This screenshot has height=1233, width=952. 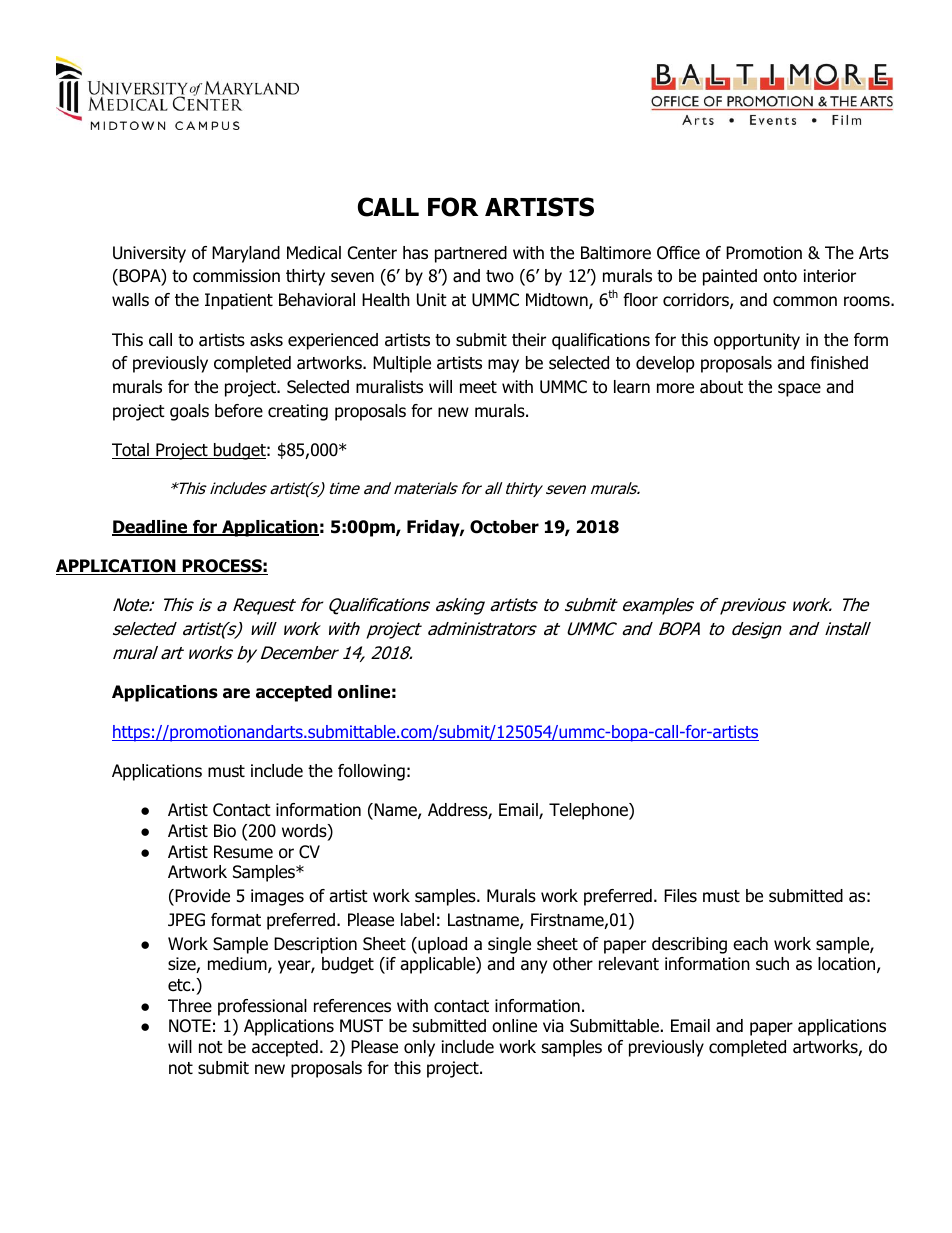 I want to click on are, so click(x=236, y=693).
